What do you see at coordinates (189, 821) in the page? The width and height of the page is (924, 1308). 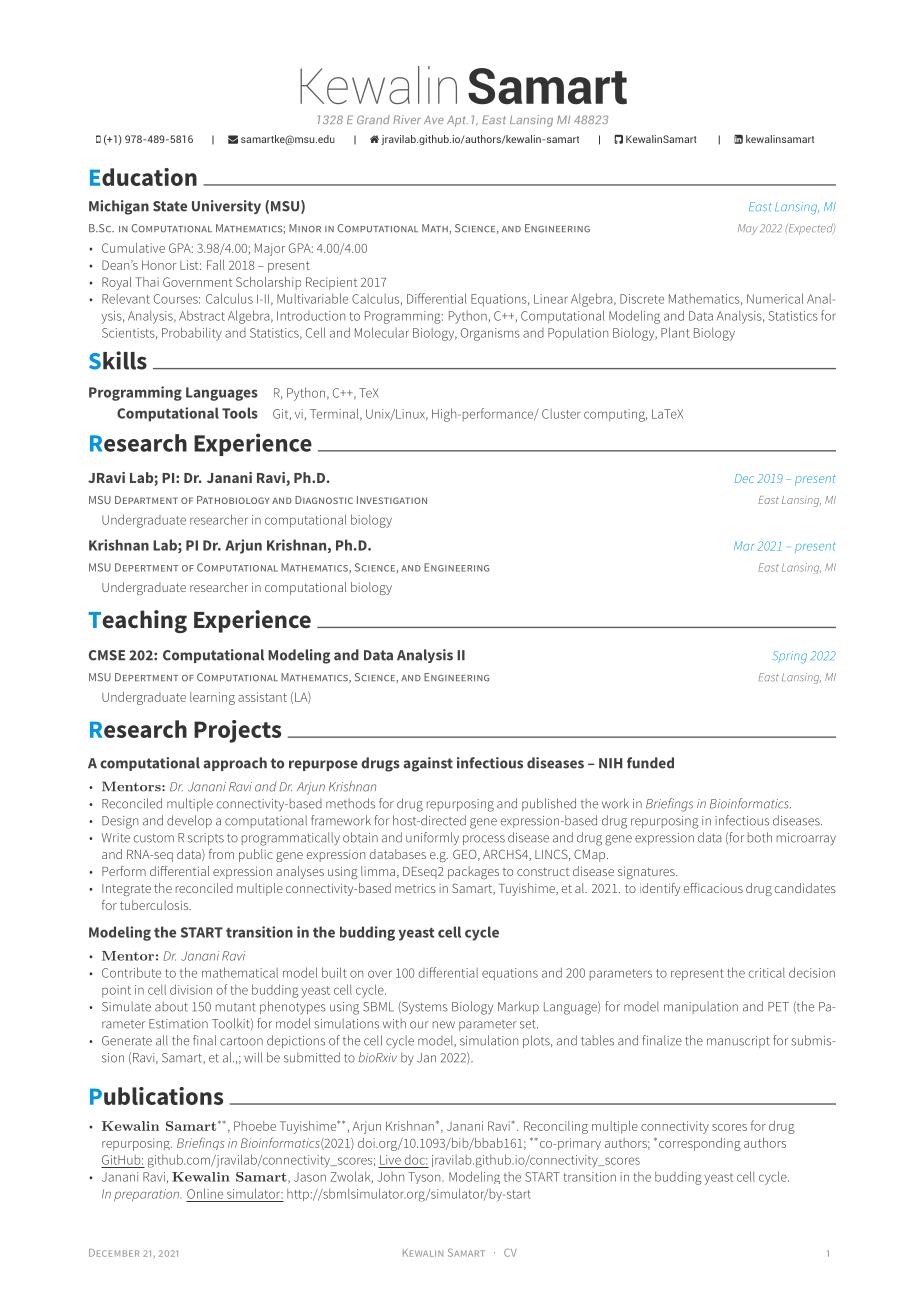 I see `develop` at bounding box center [189, 821].
